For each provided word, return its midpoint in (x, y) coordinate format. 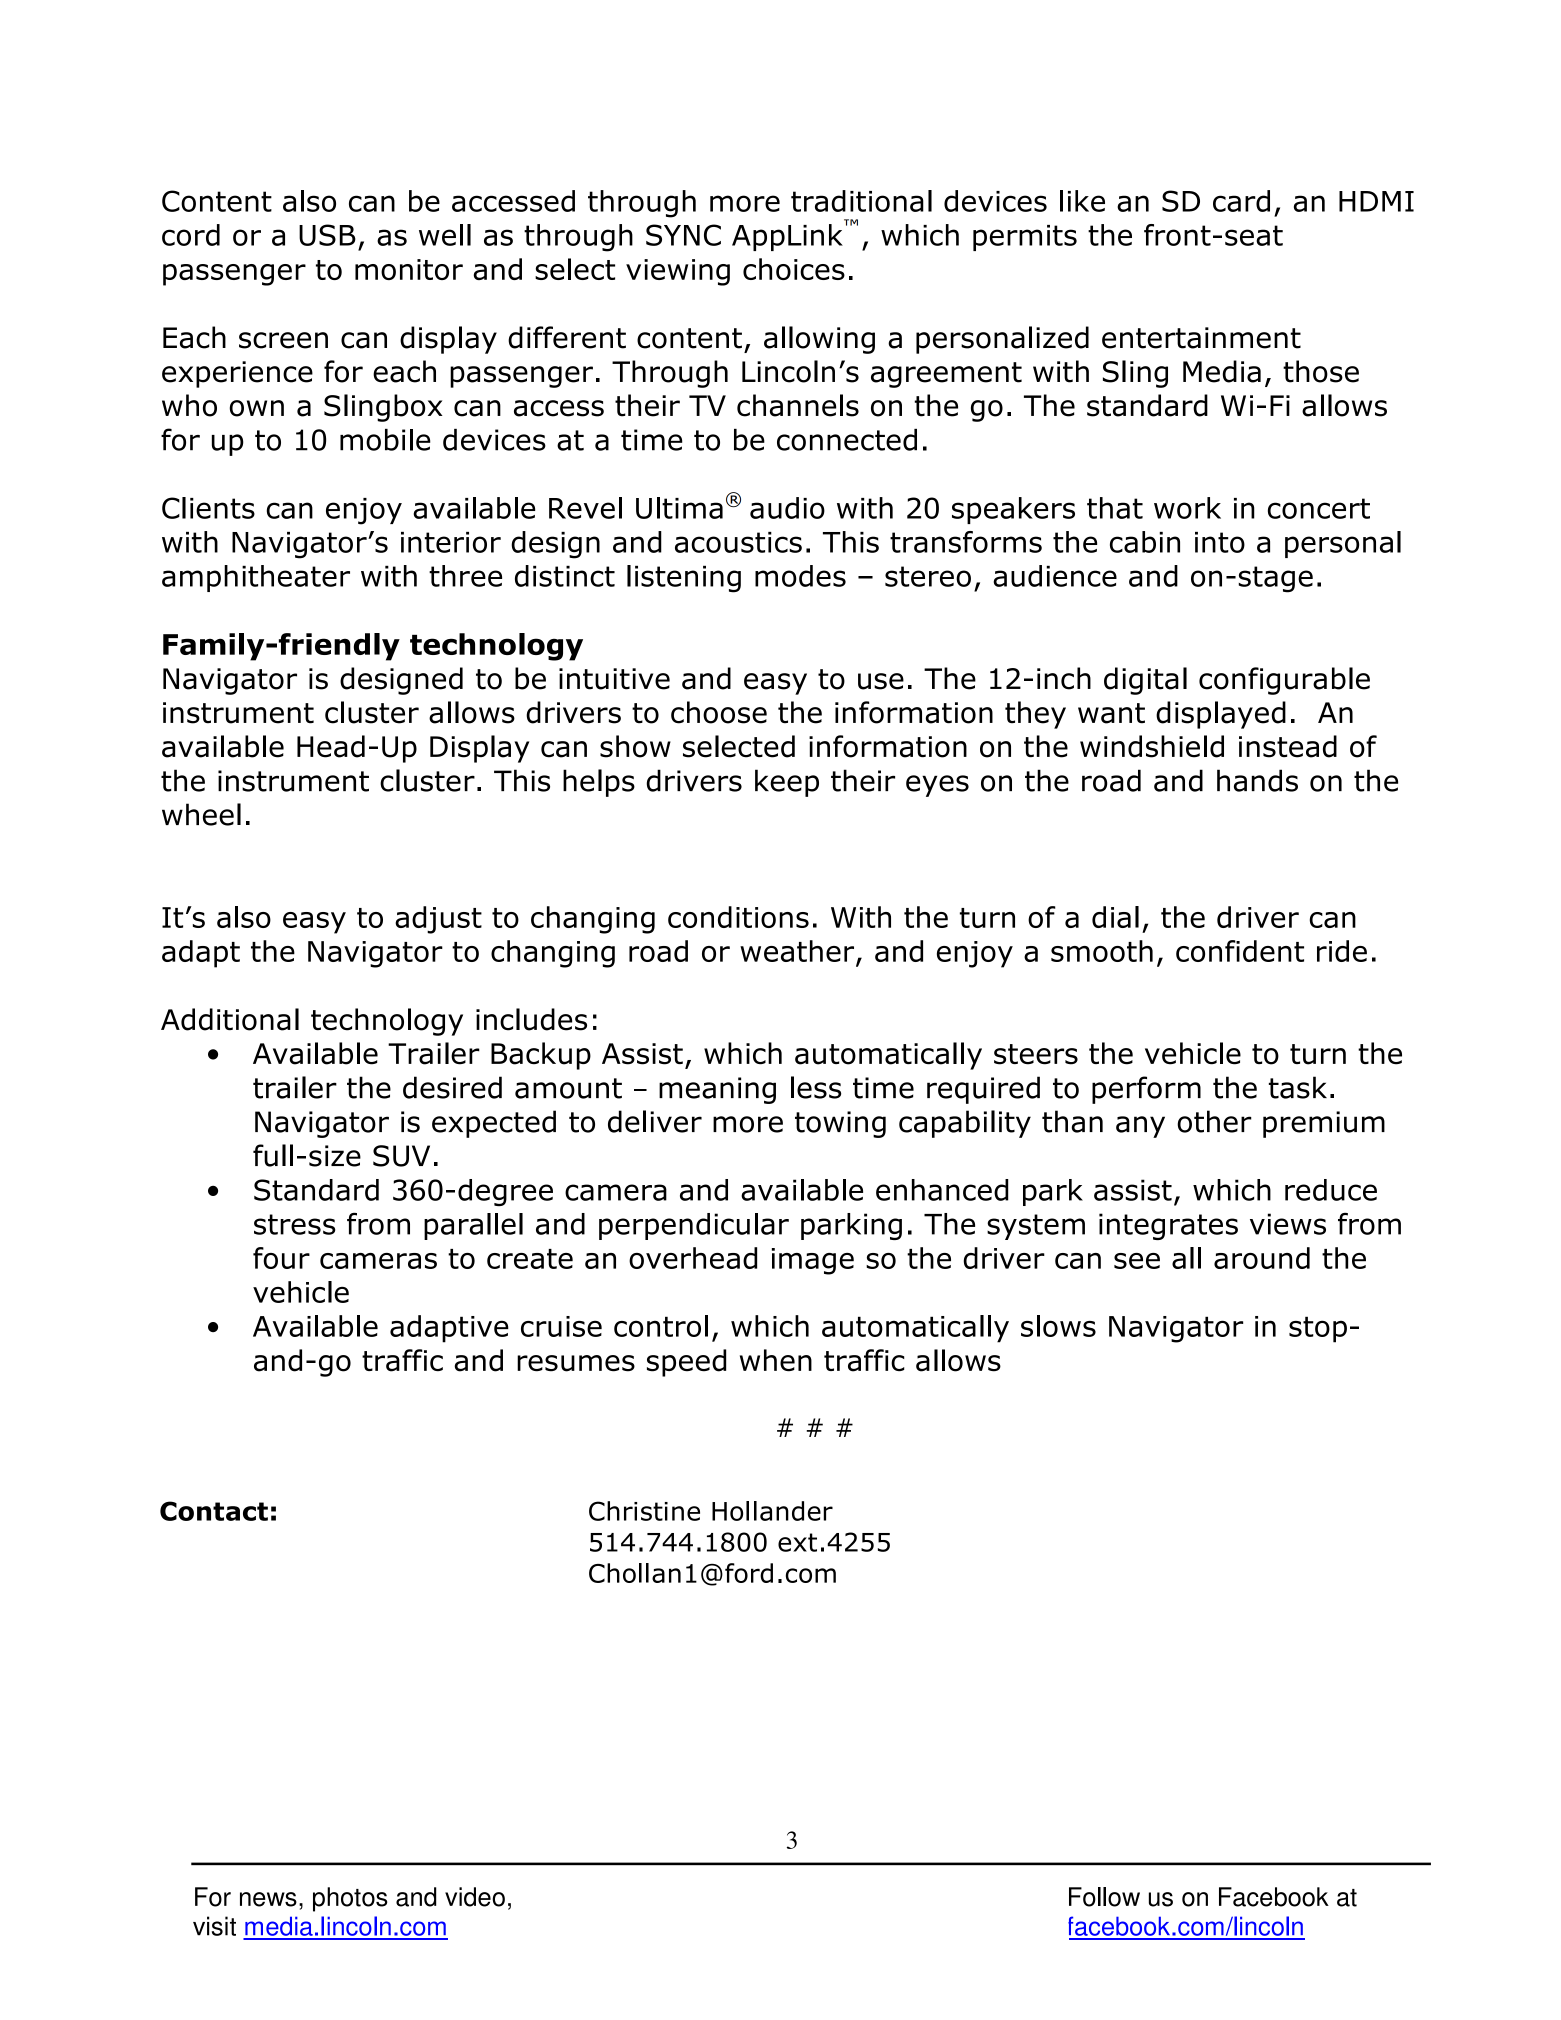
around (1262, 1258)
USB (327, 235)
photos (350, 1899)
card (1241, 201)
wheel (201, 814)
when (776, 1360)
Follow (1104, 1897)
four (281, 1258)
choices (794, 269)
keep (787, 783)
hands (1257, 780)
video (475, 1897)
